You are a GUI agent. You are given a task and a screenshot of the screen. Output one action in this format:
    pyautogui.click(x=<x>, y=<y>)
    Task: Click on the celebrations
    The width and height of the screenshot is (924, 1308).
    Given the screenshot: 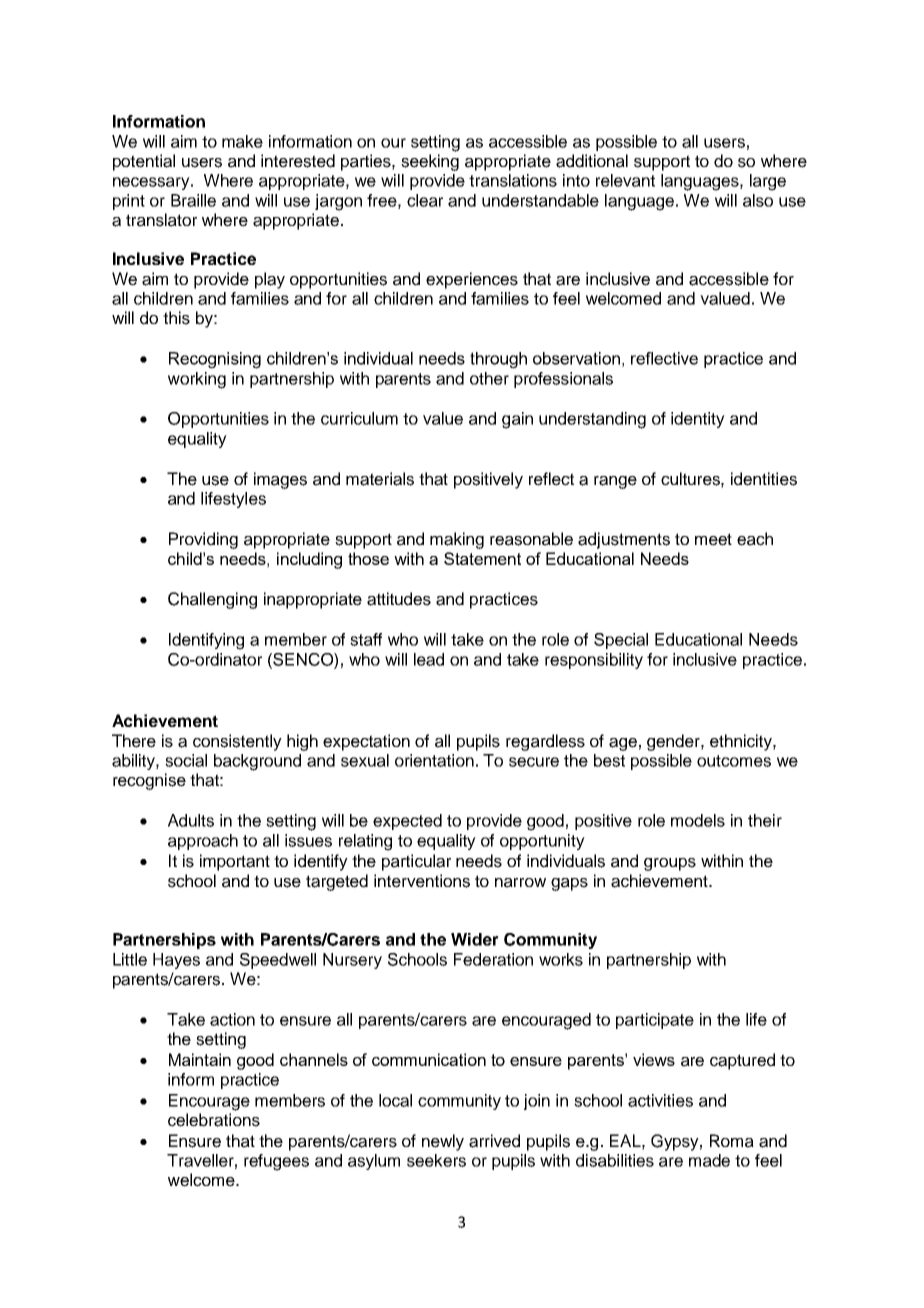 What is the action you would take?
    pyautogui.click(x=214, y=1120)
